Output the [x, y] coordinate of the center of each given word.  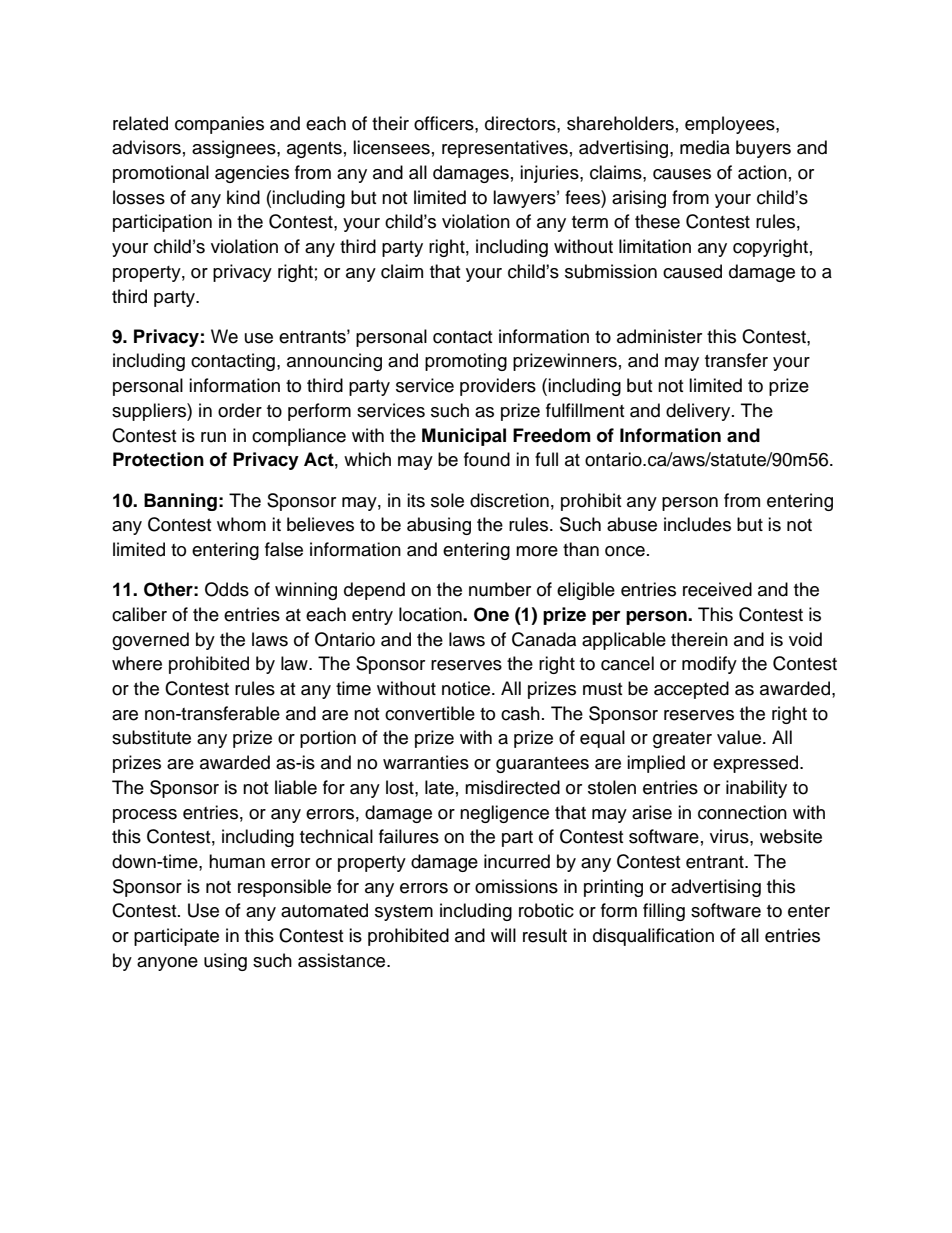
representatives [505, 149]
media [705, 147]
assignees [235, 149]
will [503, 935]
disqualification [653, 937]
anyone [167, 964]
